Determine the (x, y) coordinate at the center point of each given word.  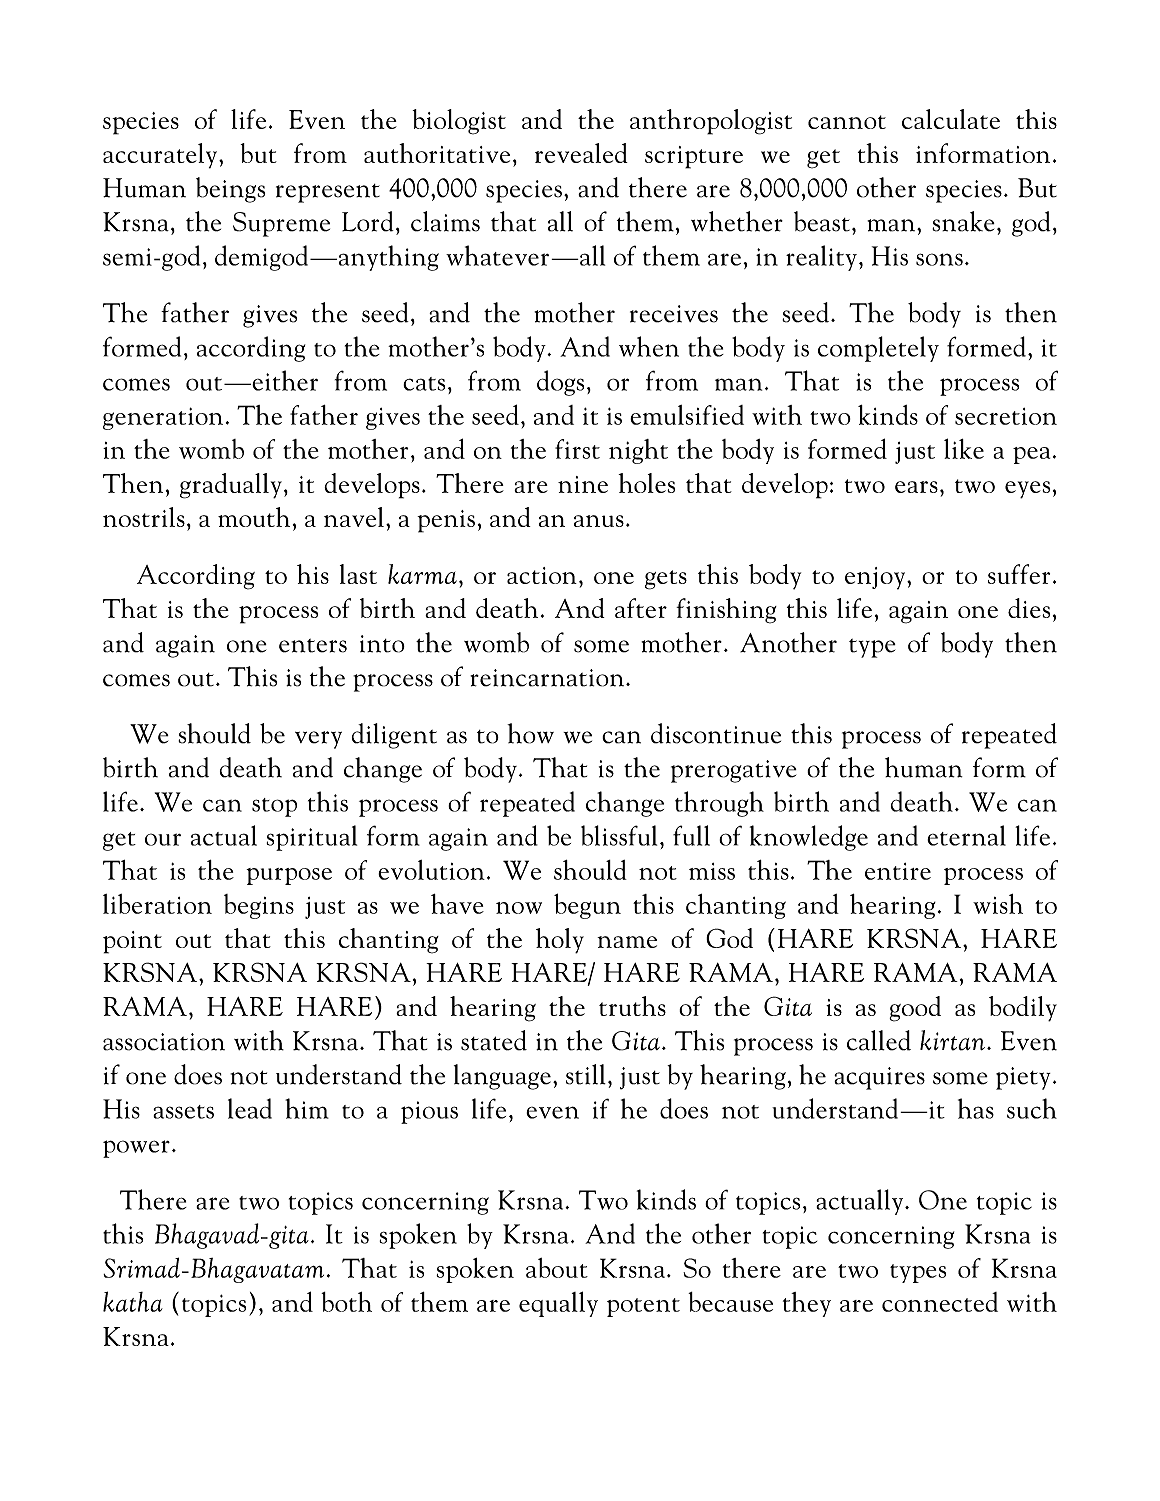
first (577, 449)
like (964, 448)
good (915, 1009)
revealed (581, 153)
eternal (966, 835)
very (318, 740)
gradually (231, 486)
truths (632, 1006)
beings (230, 190)
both (346, 1302)
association (164, 1042)
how (530, 733)
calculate (951, 119)
